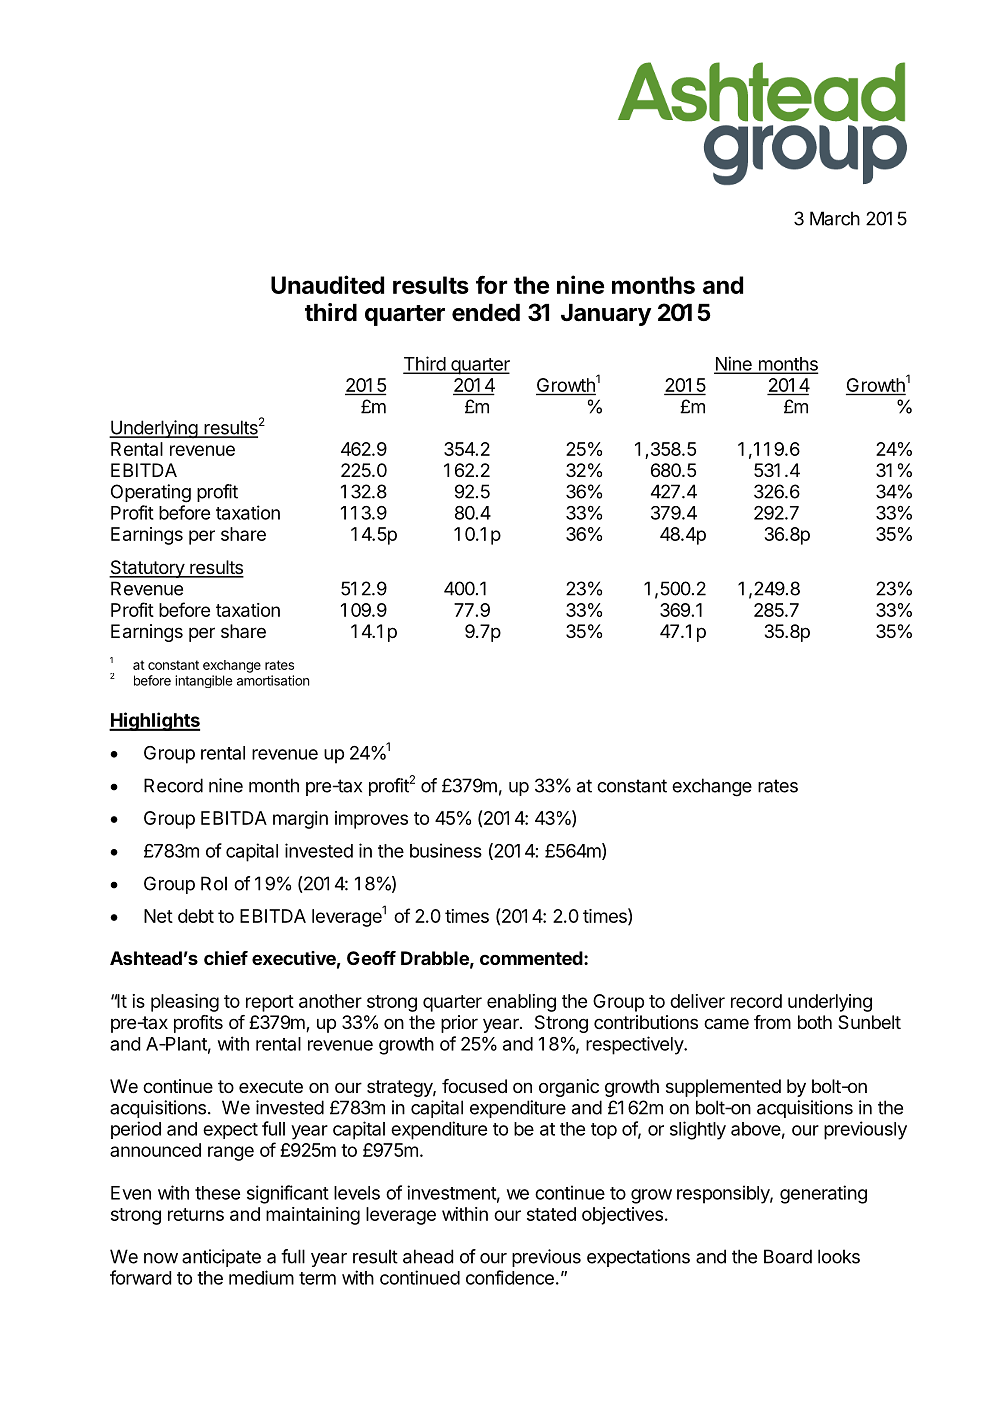 This page has width=1002, height=1417. Describe the element at coordinates (788, 1256) in the page. I see `Board` at that location.
